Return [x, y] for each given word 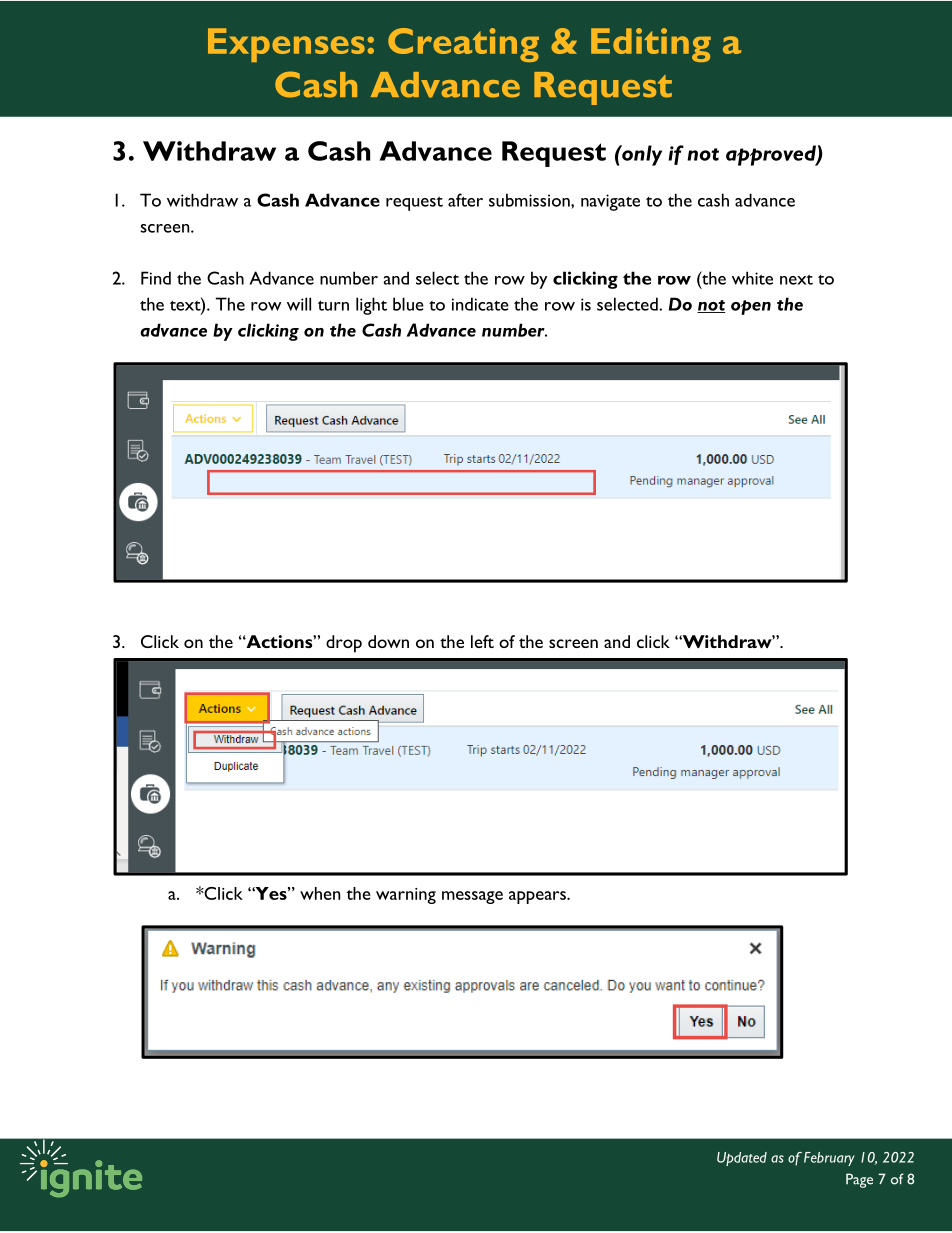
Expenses [286, 45]
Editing [651, 45]
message [472, 897]
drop [344, 644]
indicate [480, 304]
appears [538, 897]
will [299, 304]
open [751, 307]
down [388, 641]
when [320, 893]
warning [406, 896]
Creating [463, 45]
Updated [742, 1159]
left [482, 641]
